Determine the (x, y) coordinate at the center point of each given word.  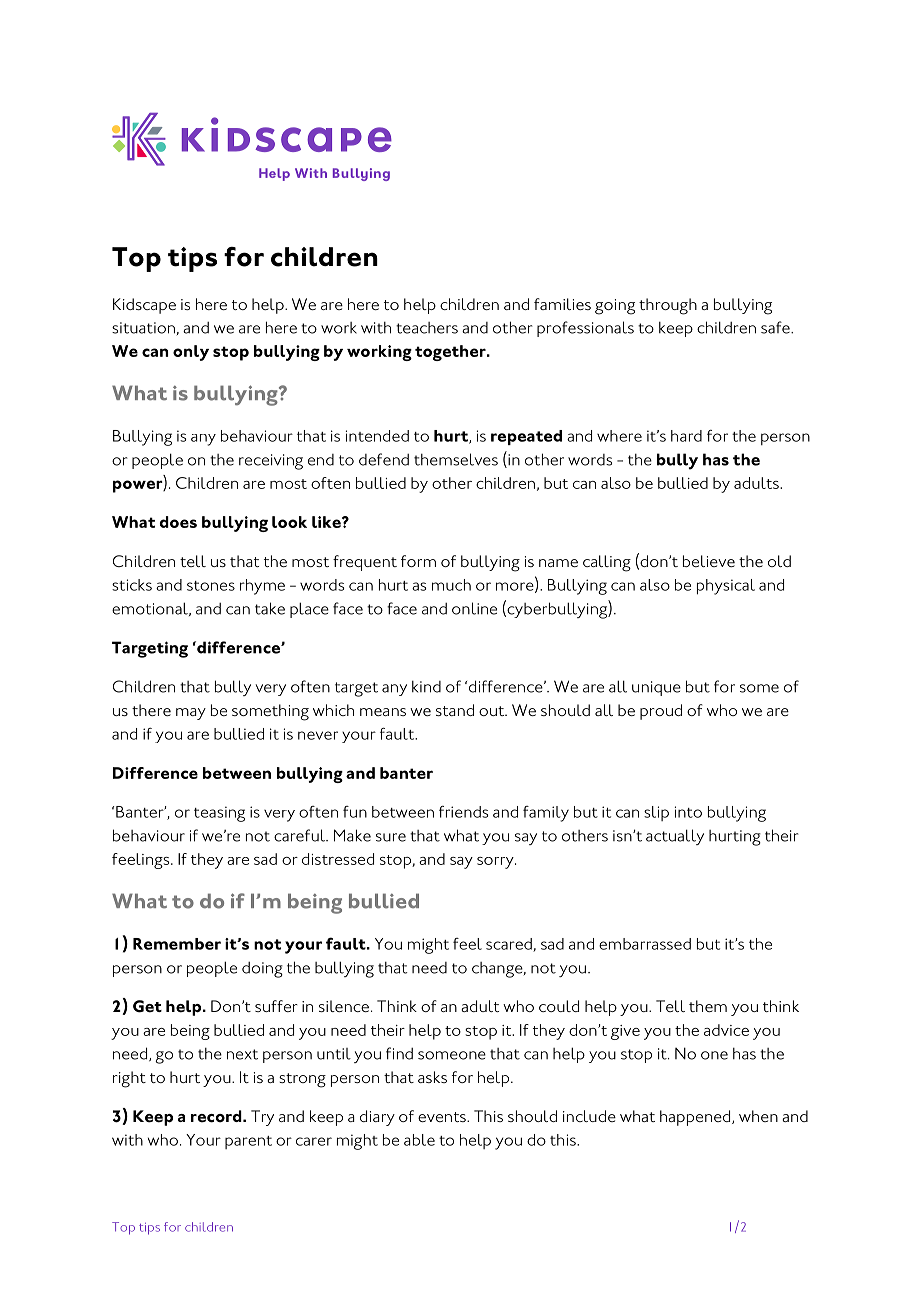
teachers (427, 328)
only (191, 353)
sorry (496, 863)
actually (675, 837)
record (217, 1116)
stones (211, 586)
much (451, 585)
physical (726, 587)
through (668, 306)
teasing (219, 814)
